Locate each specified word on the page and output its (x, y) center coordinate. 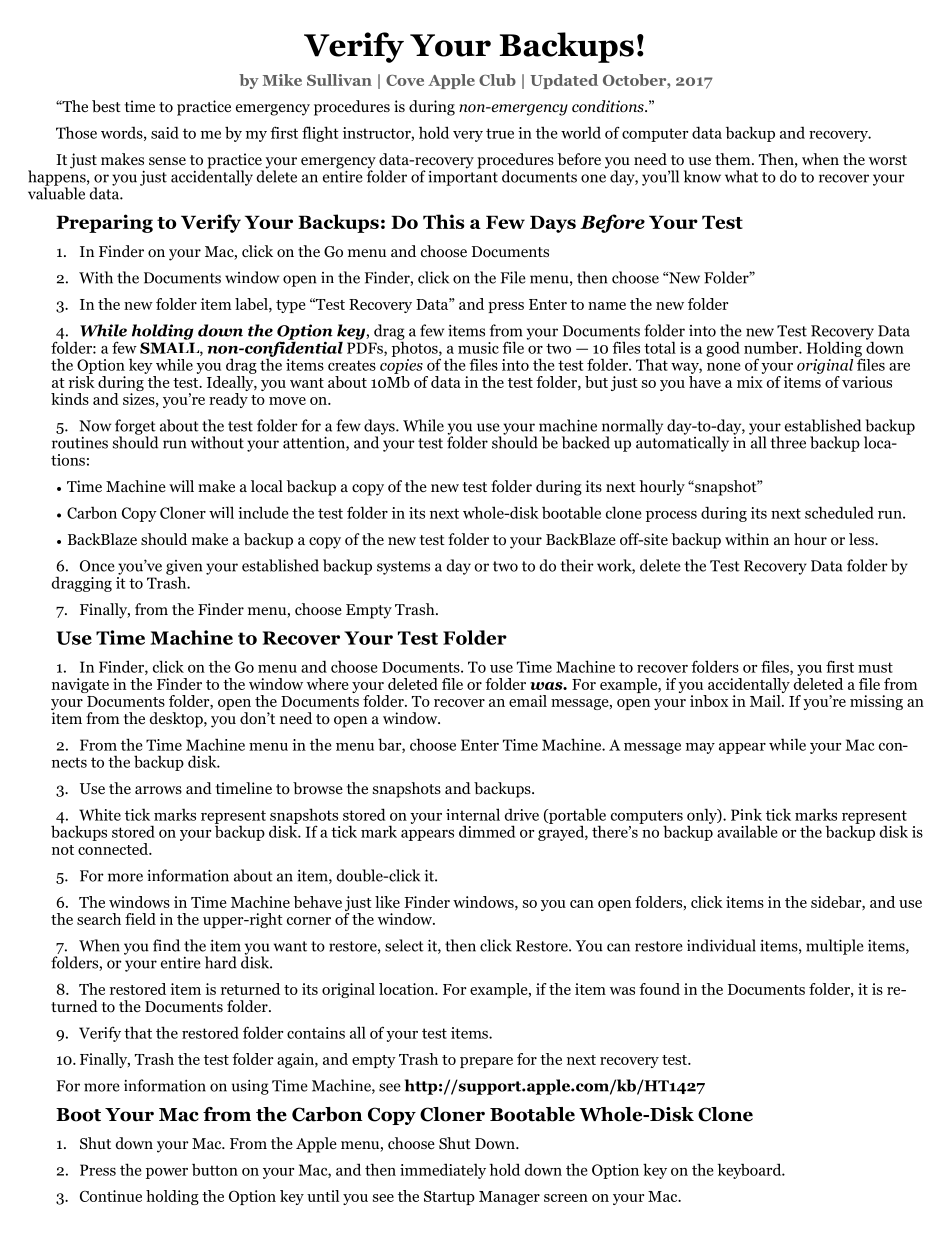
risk (82, 380)
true (500, 133)
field (140, 919)
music (478, 348)
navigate (80, 685)
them (734, 159)
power (167, 1173)
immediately (443, 1171)
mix (750, 382)
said (165, 132)
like (387, 902)
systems (403, 568)
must (875, 667)
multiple (835, 947)
